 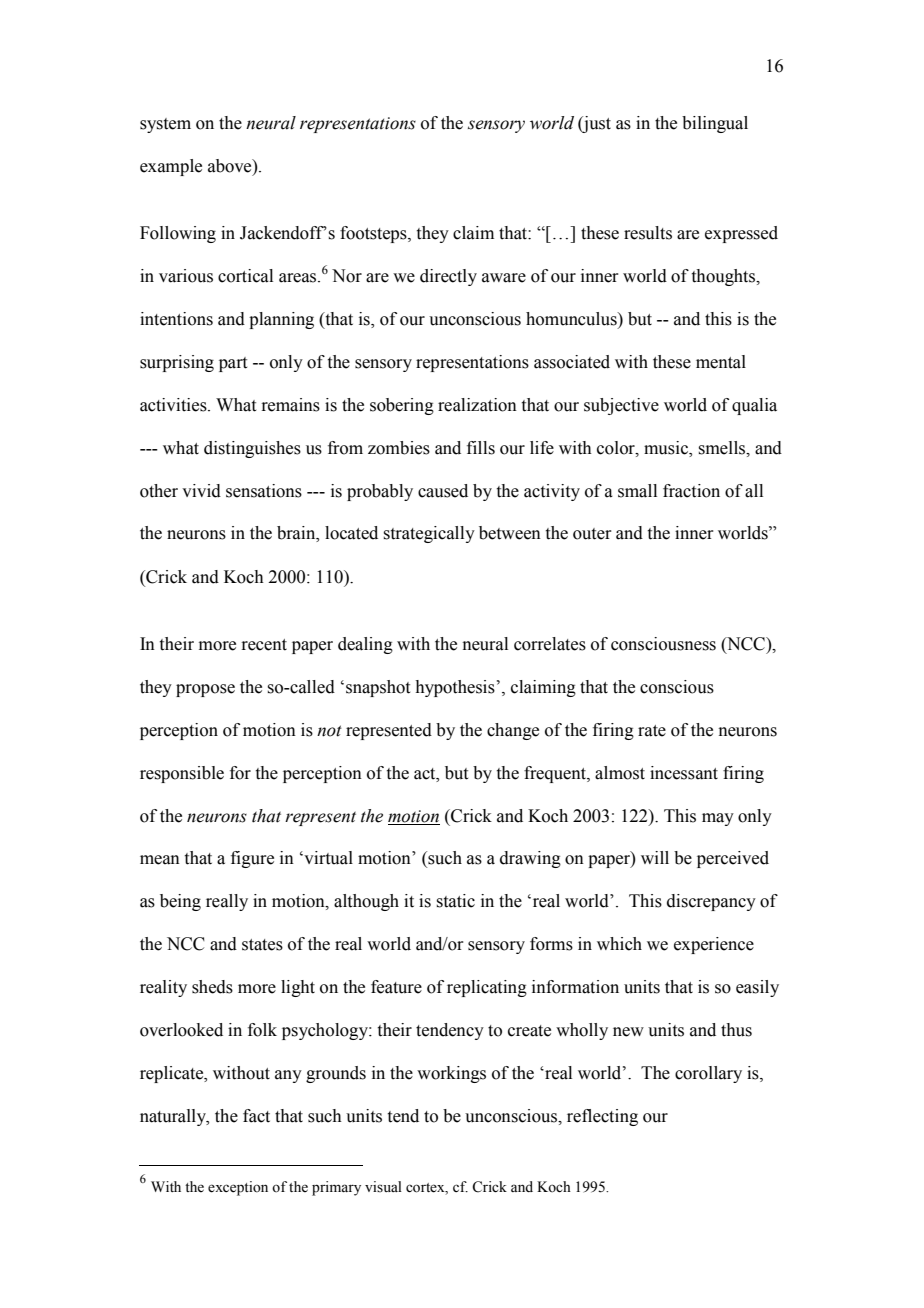 What do you see at coordinates (238, 1188) in the image?
I see `exception` at bounding box center [238, 1188].
